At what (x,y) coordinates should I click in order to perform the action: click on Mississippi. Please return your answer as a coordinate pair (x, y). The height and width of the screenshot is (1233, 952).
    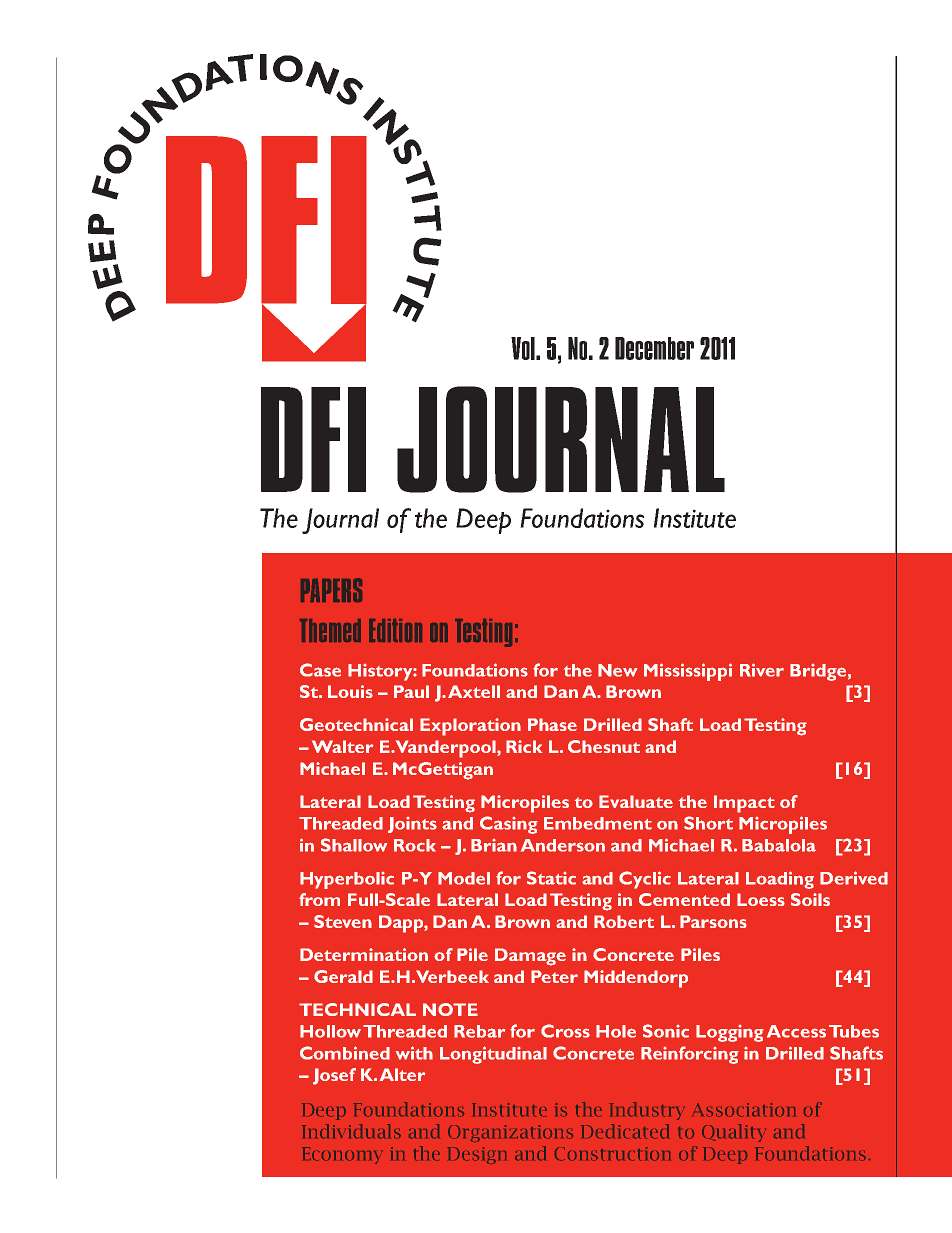
    Looking at the image, I should click on (688, 672).
